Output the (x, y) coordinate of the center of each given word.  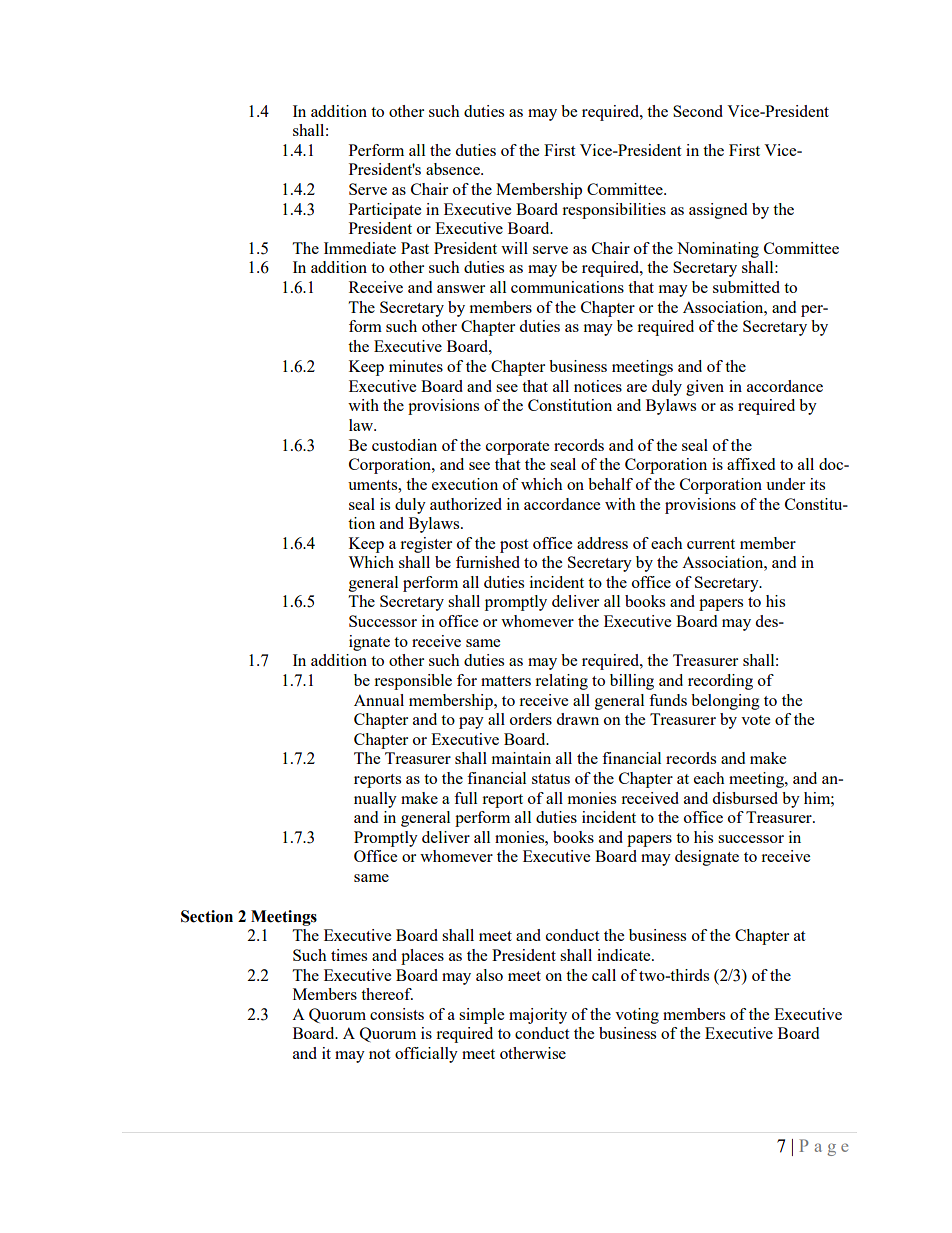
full (465, 798)
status (551, 779)
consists (397, 1014)
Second (698, 111)
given (705, 388)
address (602, 543)
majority (538, 1016)
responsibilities (614, 211)
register (426, 545)
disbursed (745, 798)
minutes (416, 366)
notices (598, 386)
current (711, 544)
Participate (385, 211)
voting (637, 1016)
